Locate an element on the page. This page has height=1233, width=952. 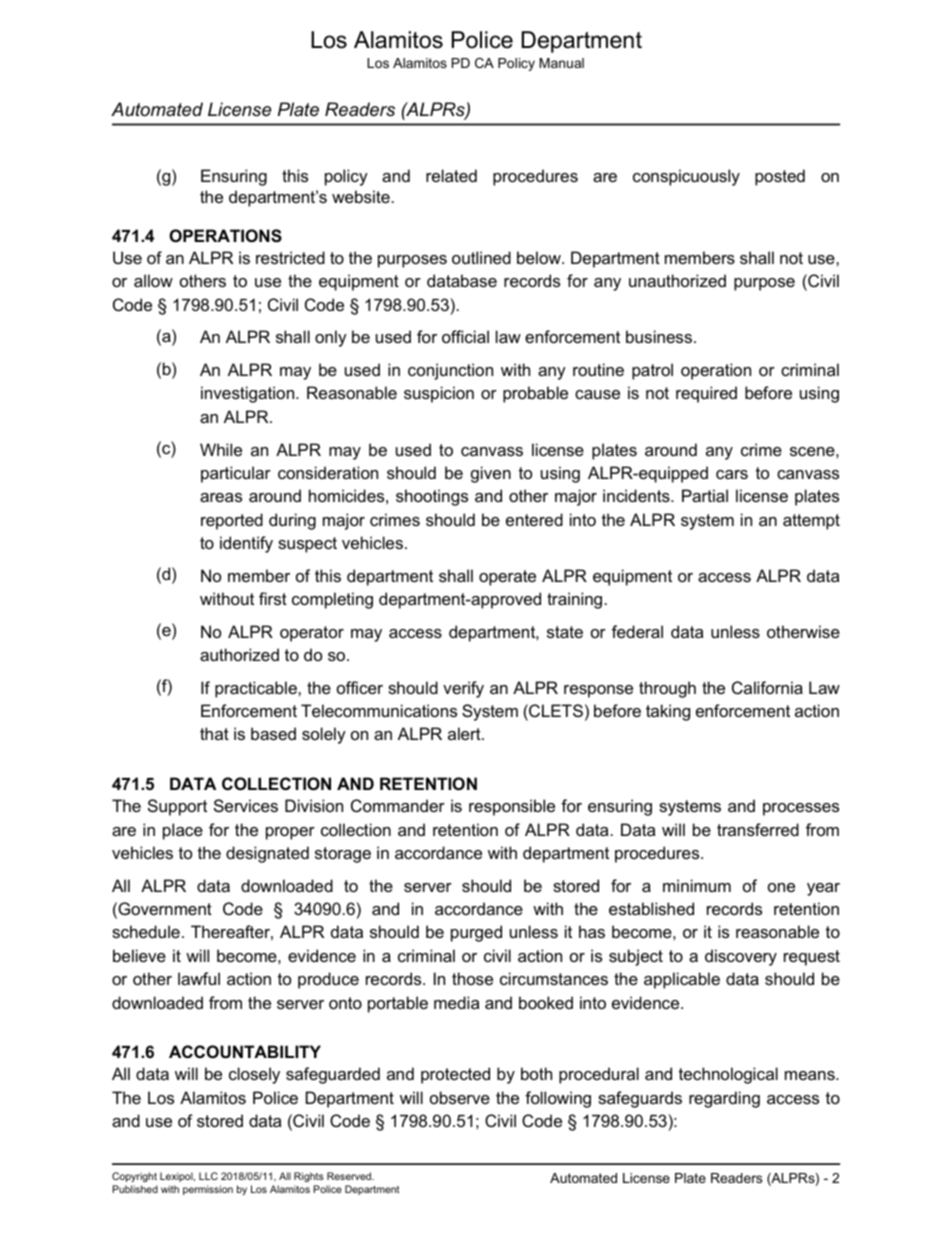
California is located at coordinates (767, 687).
